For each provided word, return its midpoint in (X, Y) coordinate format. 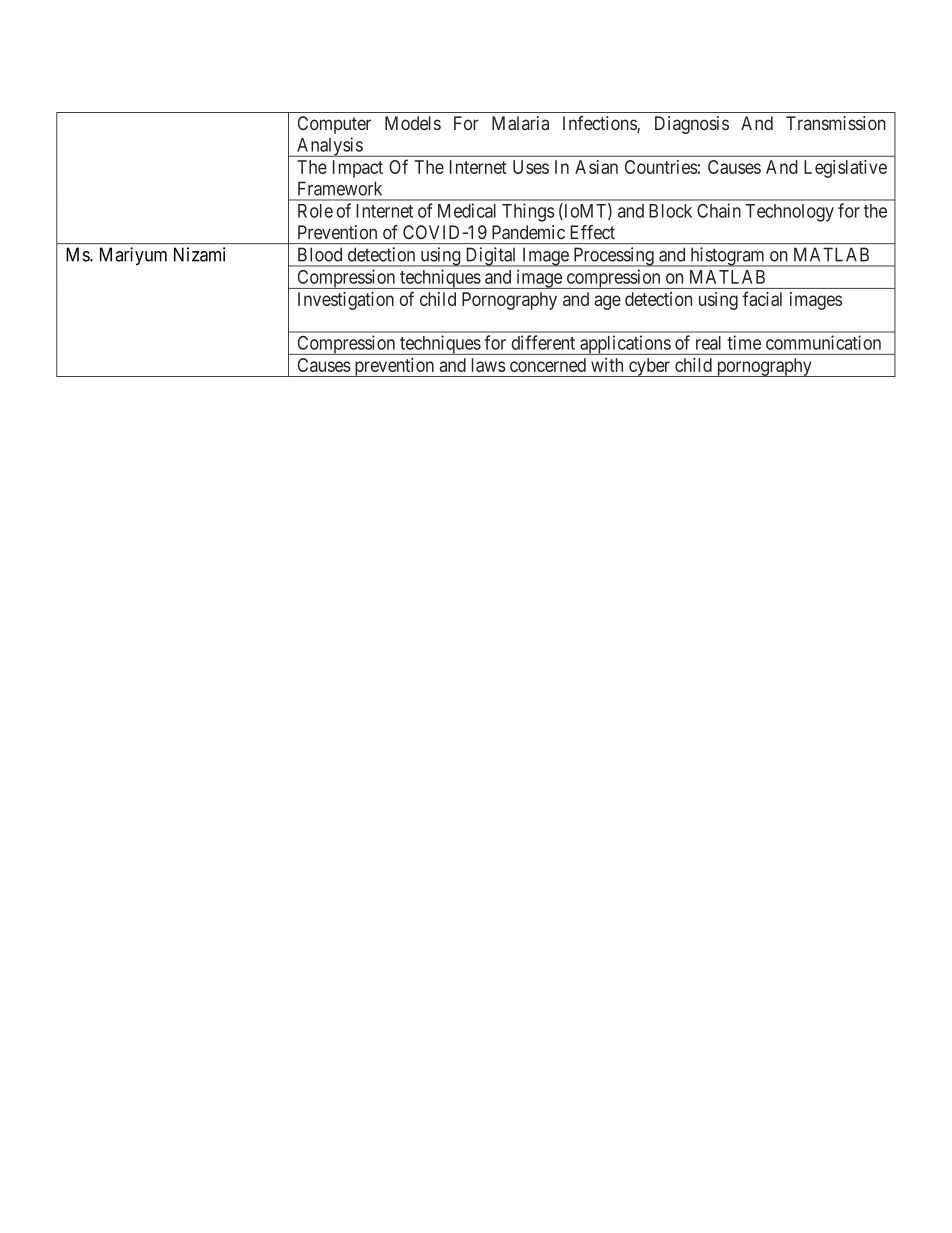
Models (413, 123)
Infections (600, 124)
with (607, 365)
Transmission (836, 123)
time (744, 342)
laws (488, 365)
